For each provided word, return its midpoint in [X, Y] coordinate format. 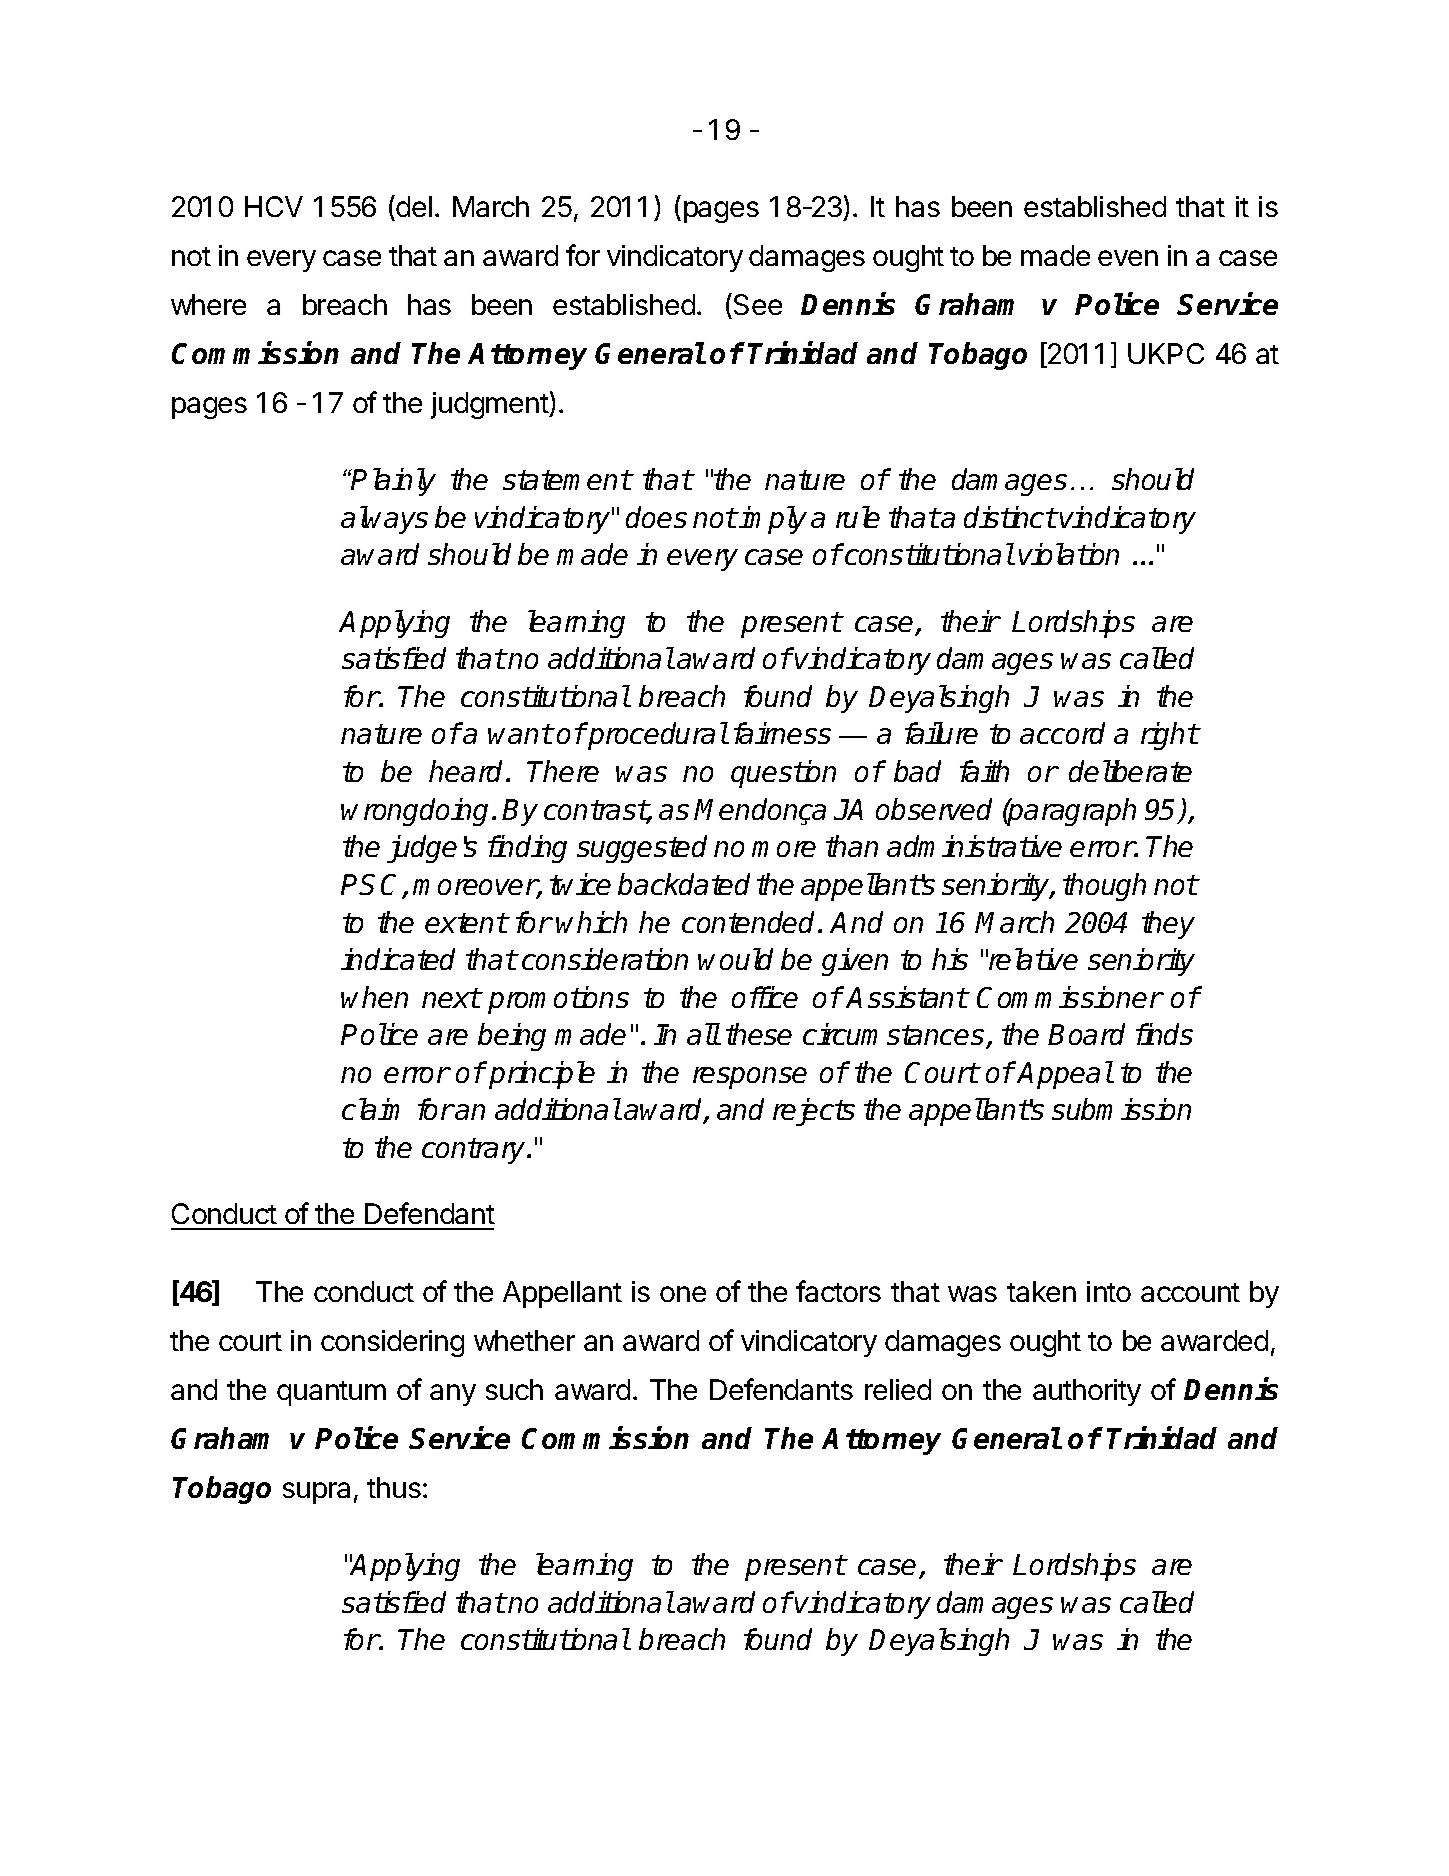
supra [316, 1493]
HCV [274, 206]
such [514, 1389]
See [756, 306]
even [1128, 258]
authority [1087, 1392]
